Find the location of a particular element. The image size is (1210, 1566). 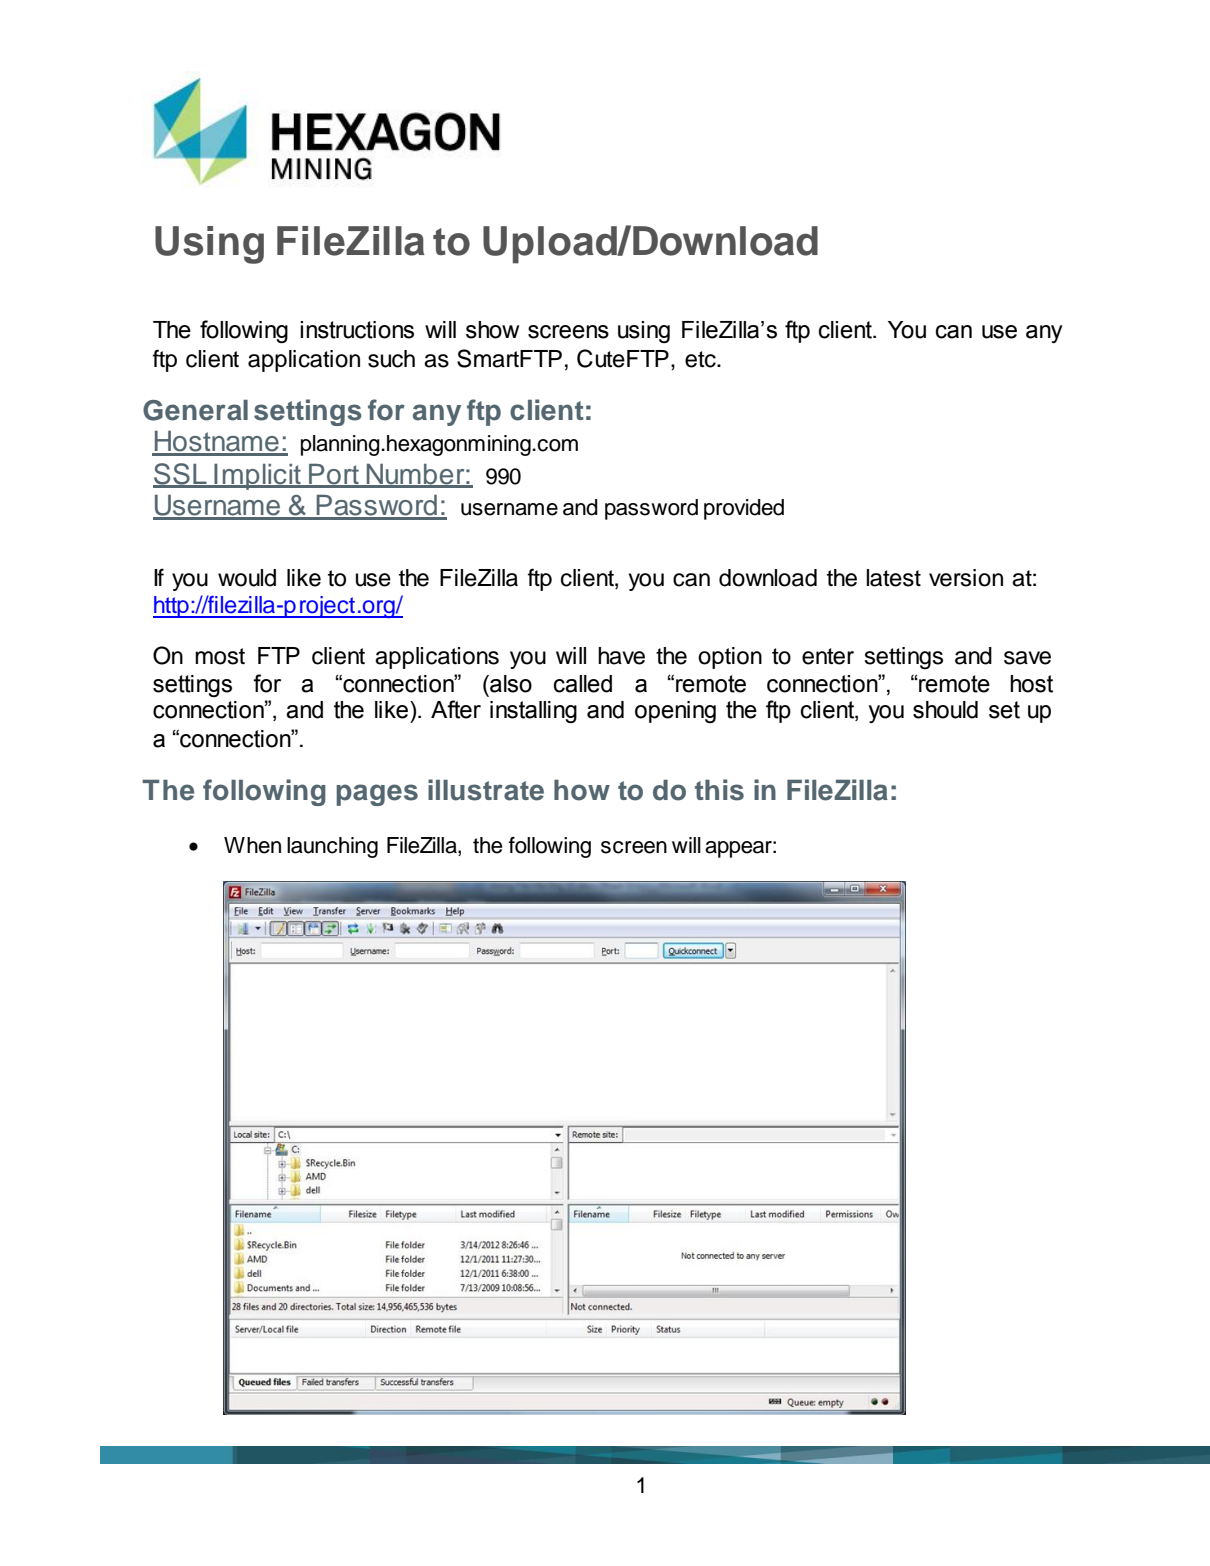

etc is located at coordinates (701, 359).
